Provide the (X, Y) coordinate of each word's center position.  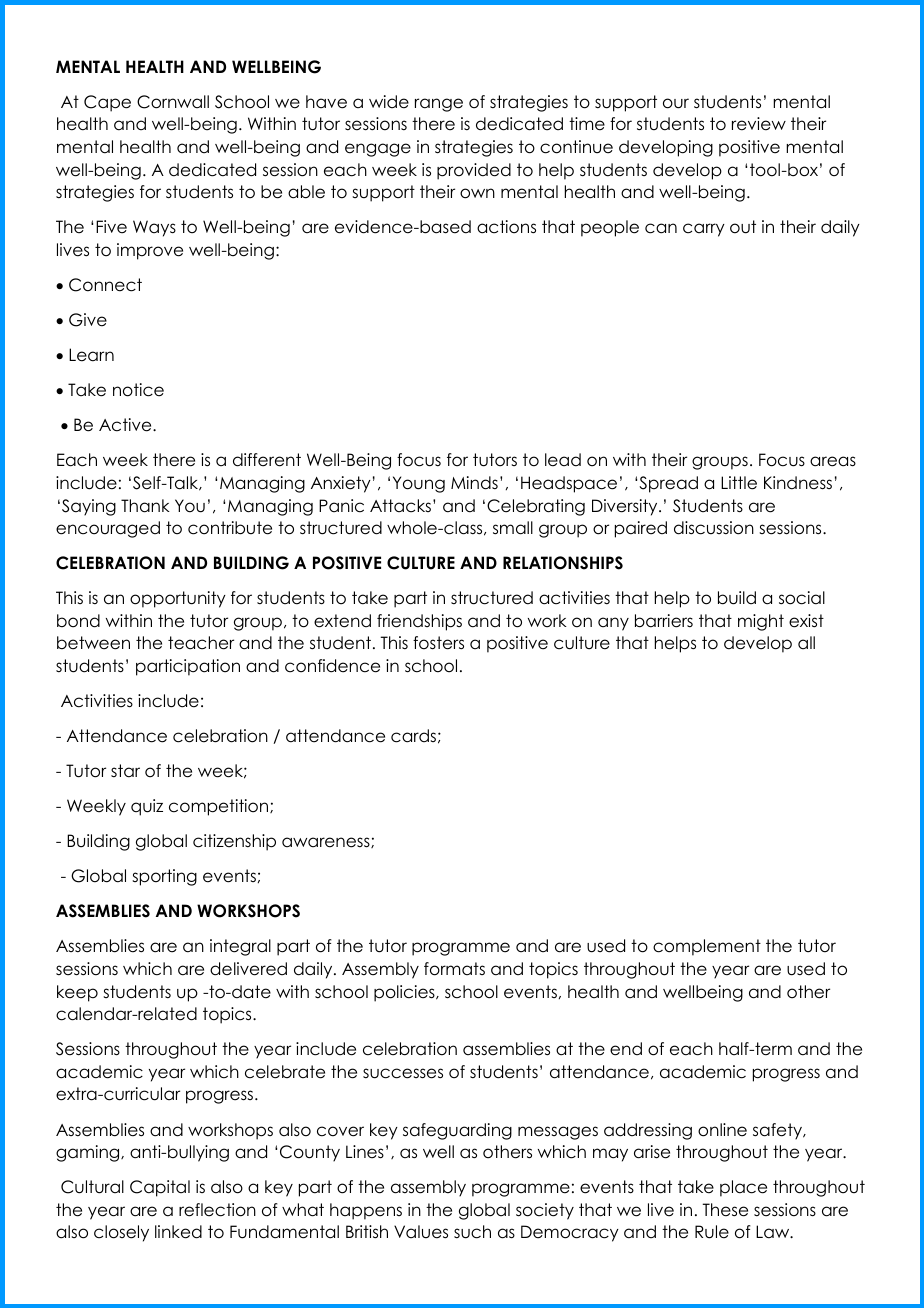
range (439, 105)
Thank (145, 506)
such (472, 1232)
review (759, 124)
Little (739, 483)
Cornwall (173, 102)
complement (707, 947)
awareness (327, 842)
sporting (164, 877)
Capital (160, 1188)
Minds (474, 483)
